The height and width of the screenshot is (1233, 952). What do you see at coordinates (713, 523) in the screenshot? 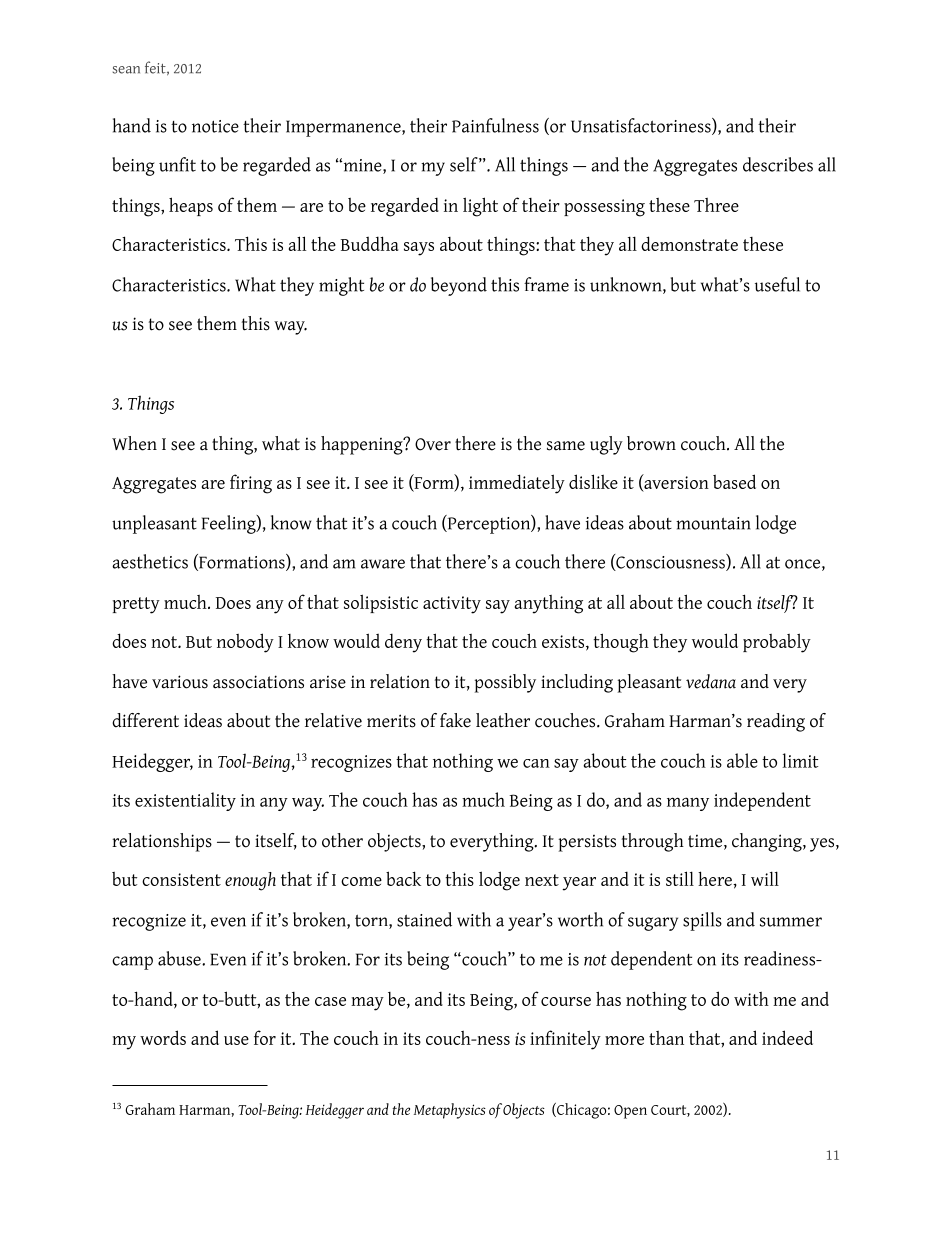
I see `mountain` at bounding box center [713, 523].
